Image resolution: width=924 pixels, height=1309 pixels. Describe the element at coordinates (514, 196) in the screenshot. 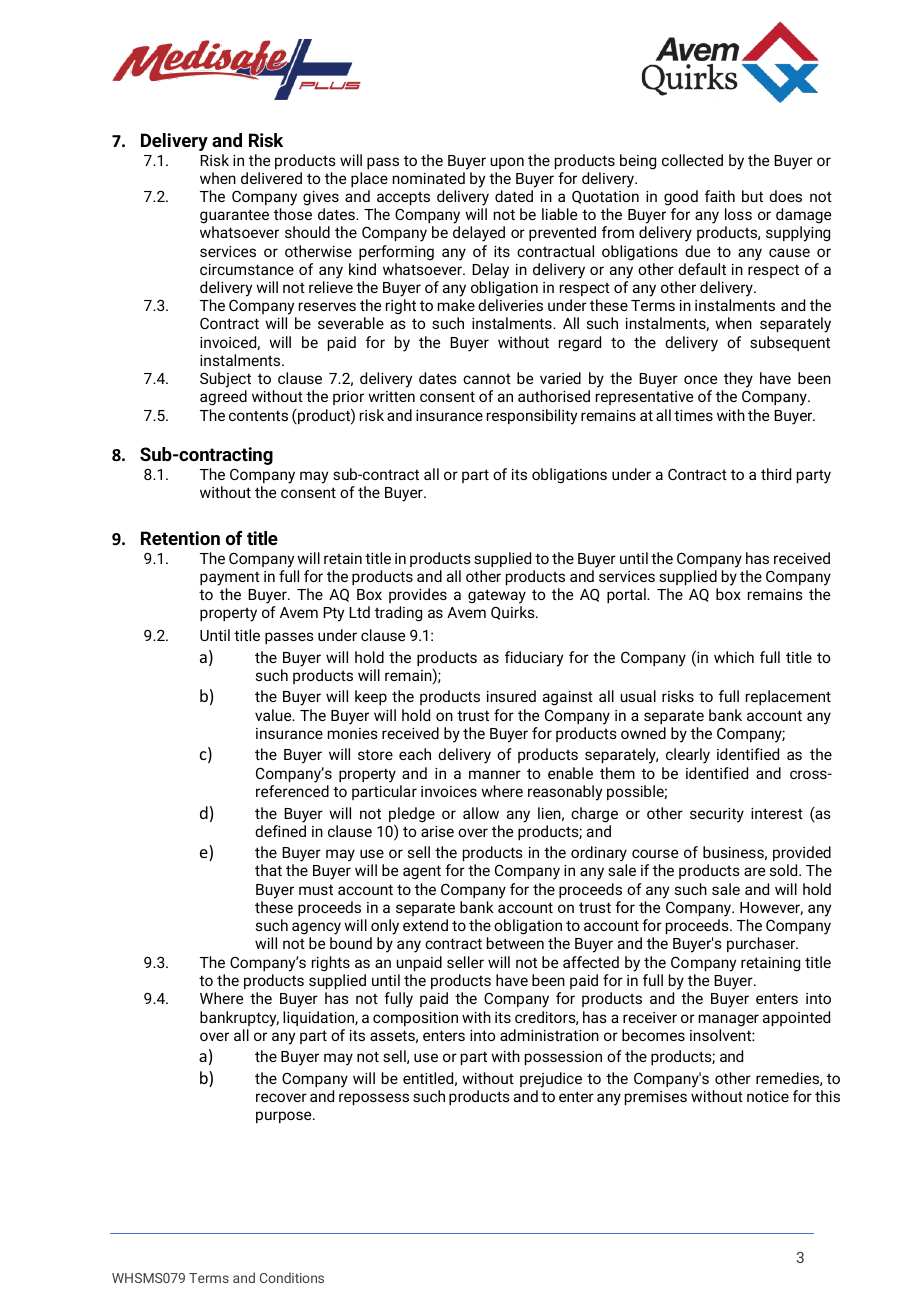

I see `dated` at that location.
